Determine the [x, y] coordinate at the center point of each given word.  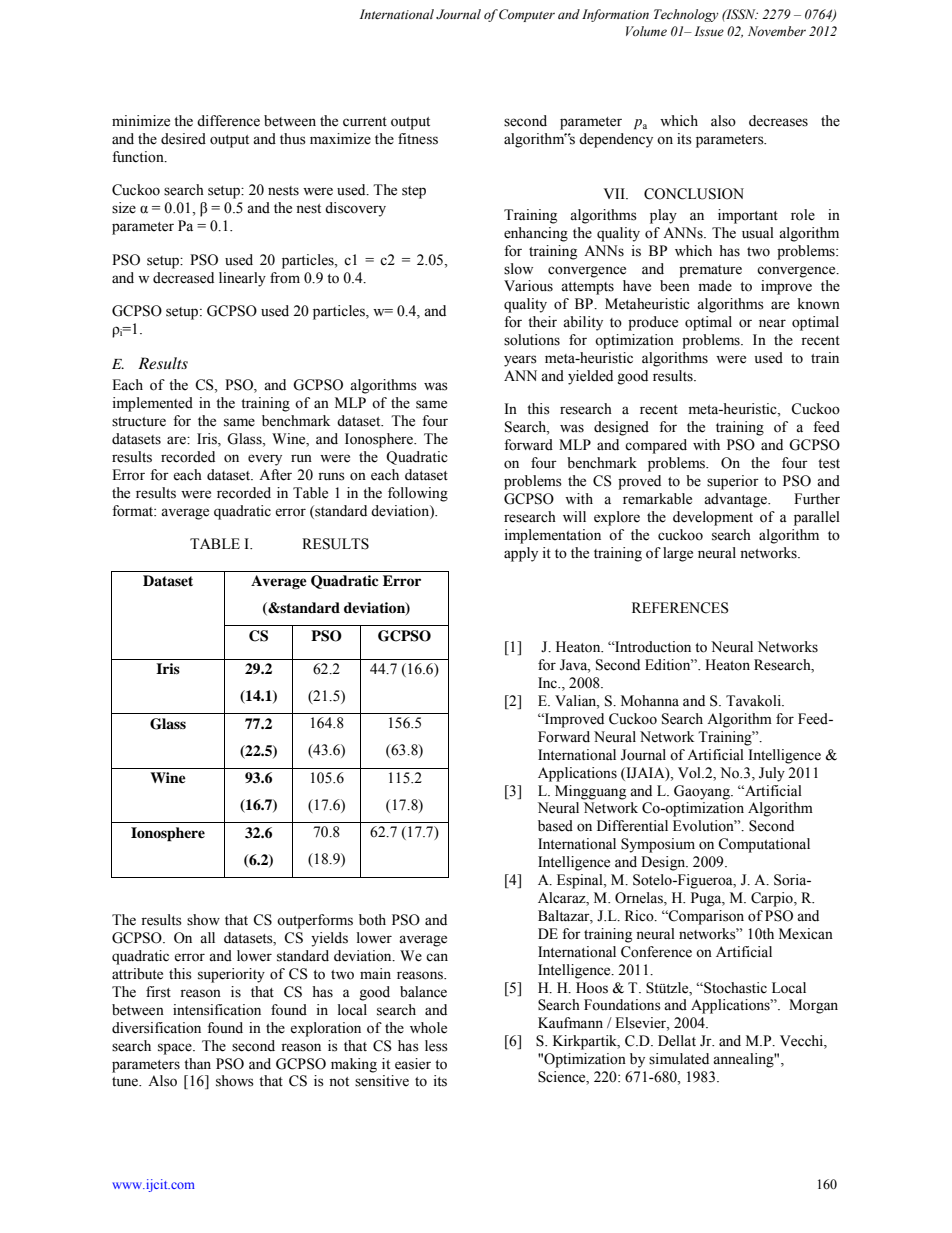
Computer [527, 15]
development [713, 518]
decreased [183, 278]
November [777, 31]
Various [528, 286]
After [275, 475]
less [436, 1046]
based [555, 826]
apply [521, 554]
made [715, 286]
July [772, 774]
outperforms [315, 921]
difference [228, 121]
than [197, 1063]
